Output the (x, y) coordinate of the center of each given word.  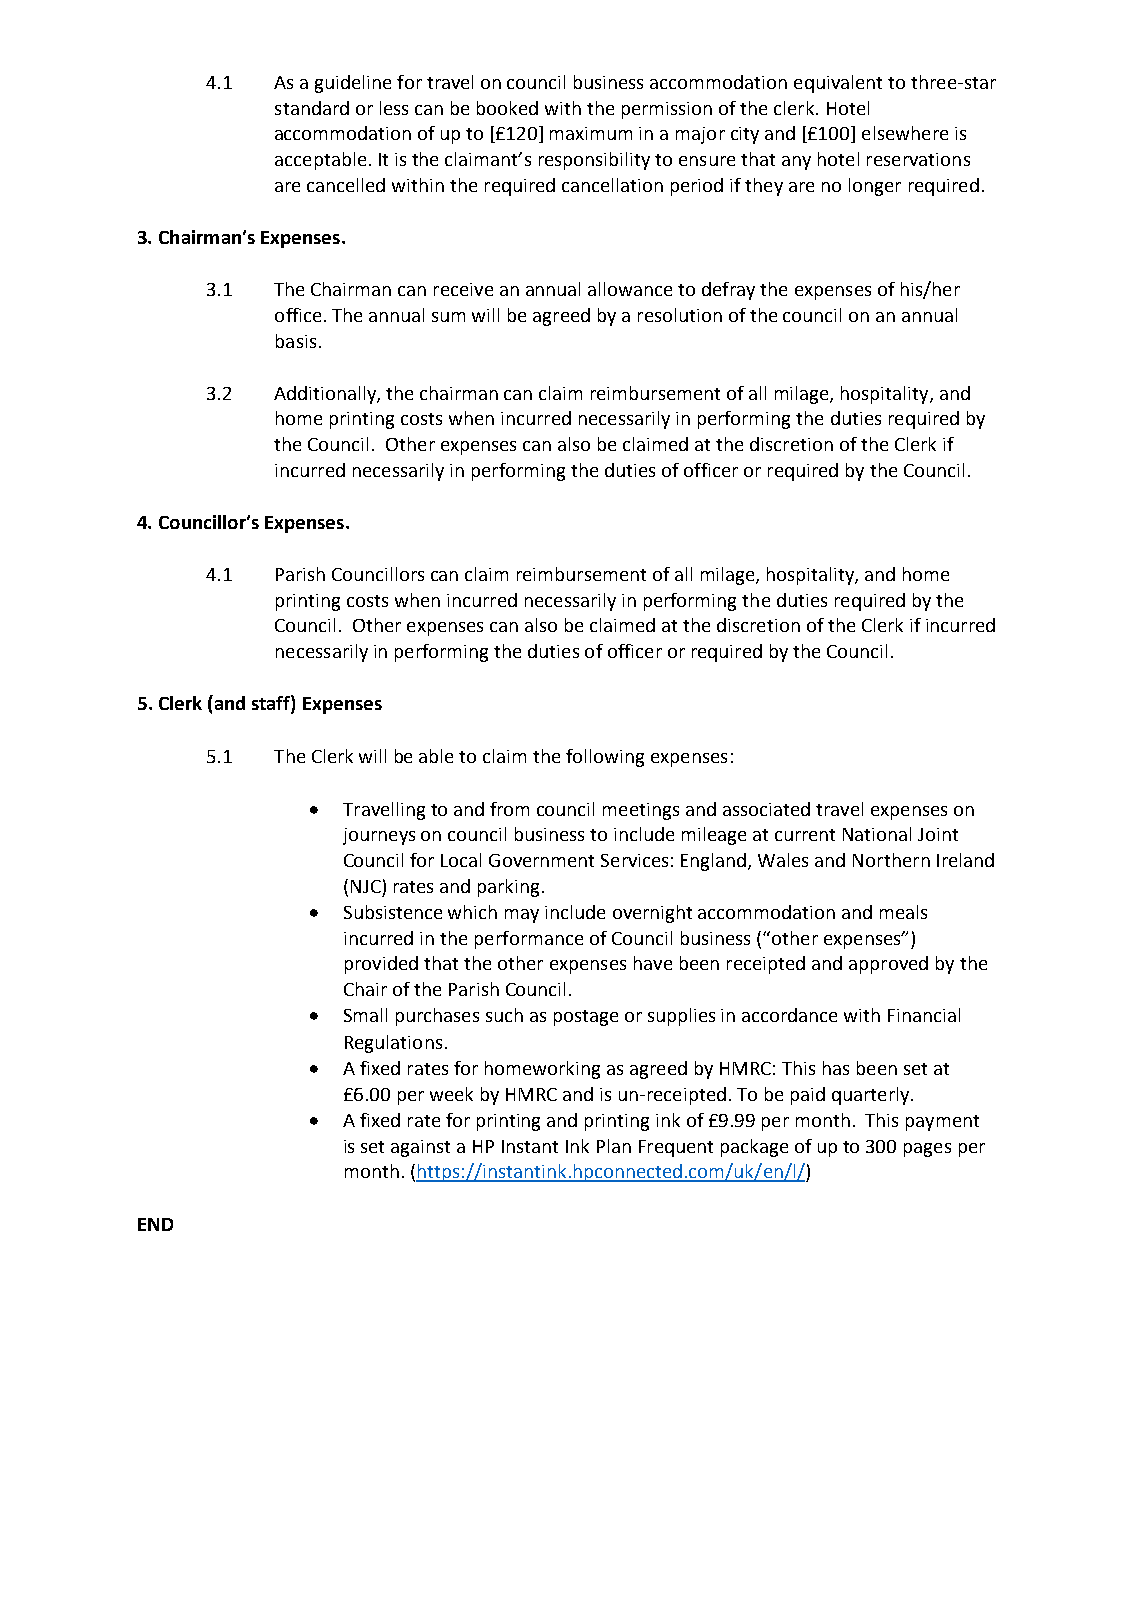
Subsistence (393, 912)
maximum (591, 133)
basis (296, 341)
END (155, 1224)
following (605, 758)
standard (312, 108)
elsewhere (905, 133)
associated (766, 809)
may (522, 916)
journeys (379, 836)
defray (728, 291)
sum (448, 317)
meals (903, 912)
